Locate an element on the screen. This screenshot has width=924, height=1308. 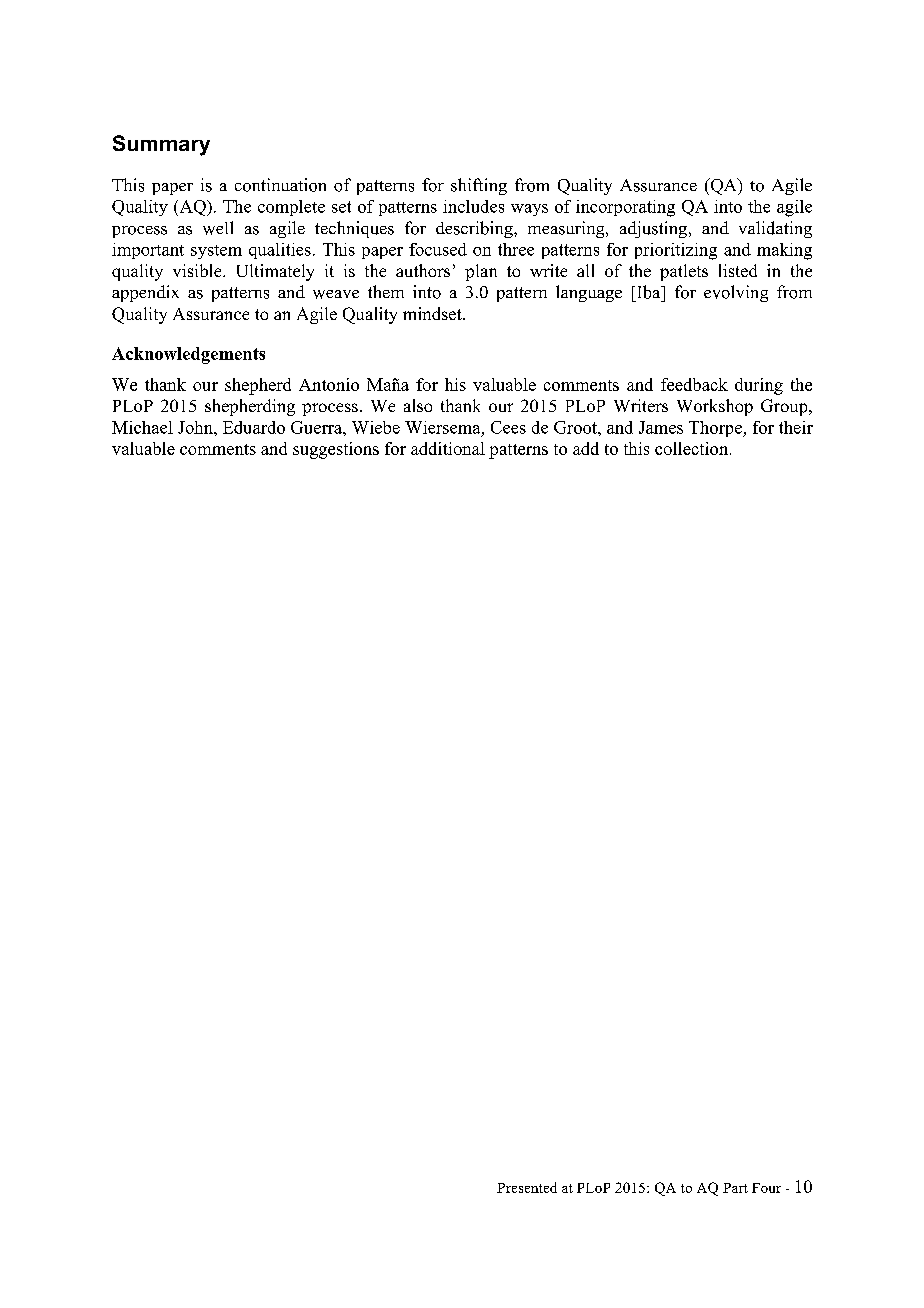
Part is located at coordinates (735, 1188).
